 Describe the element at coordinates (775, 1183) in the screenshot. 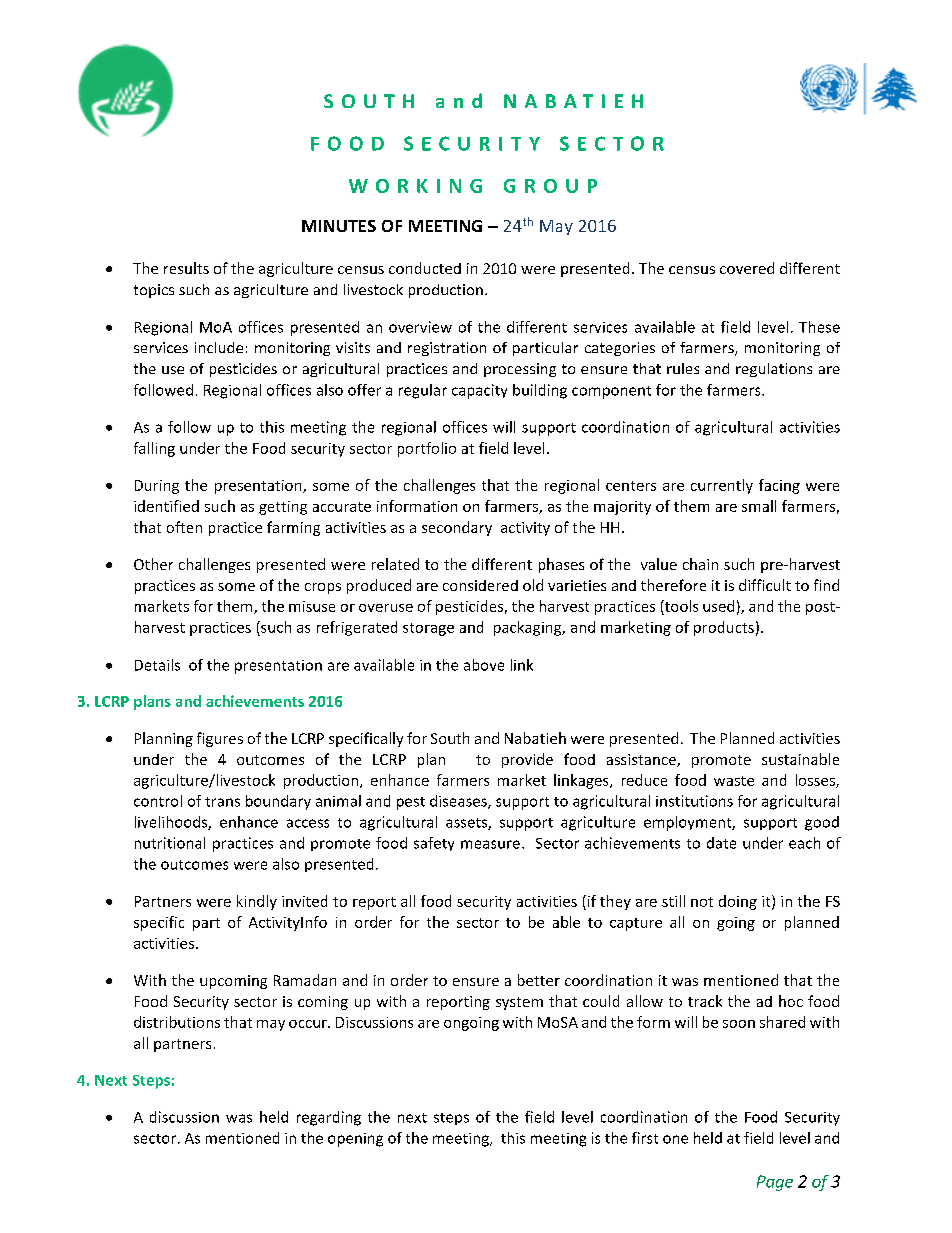

I see `Page` at that location.
